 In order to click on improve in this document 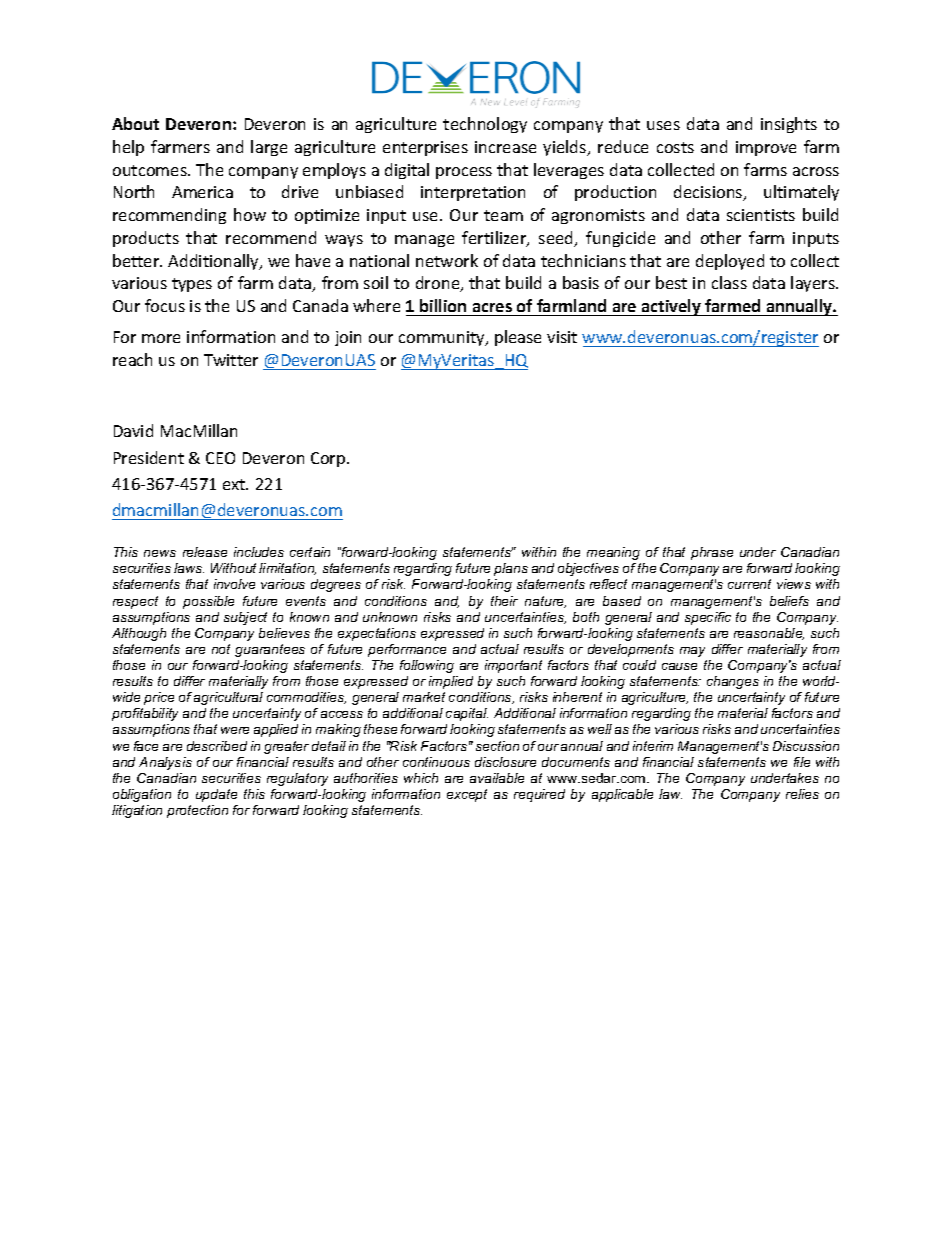, I will do `click(766, 148)`.
